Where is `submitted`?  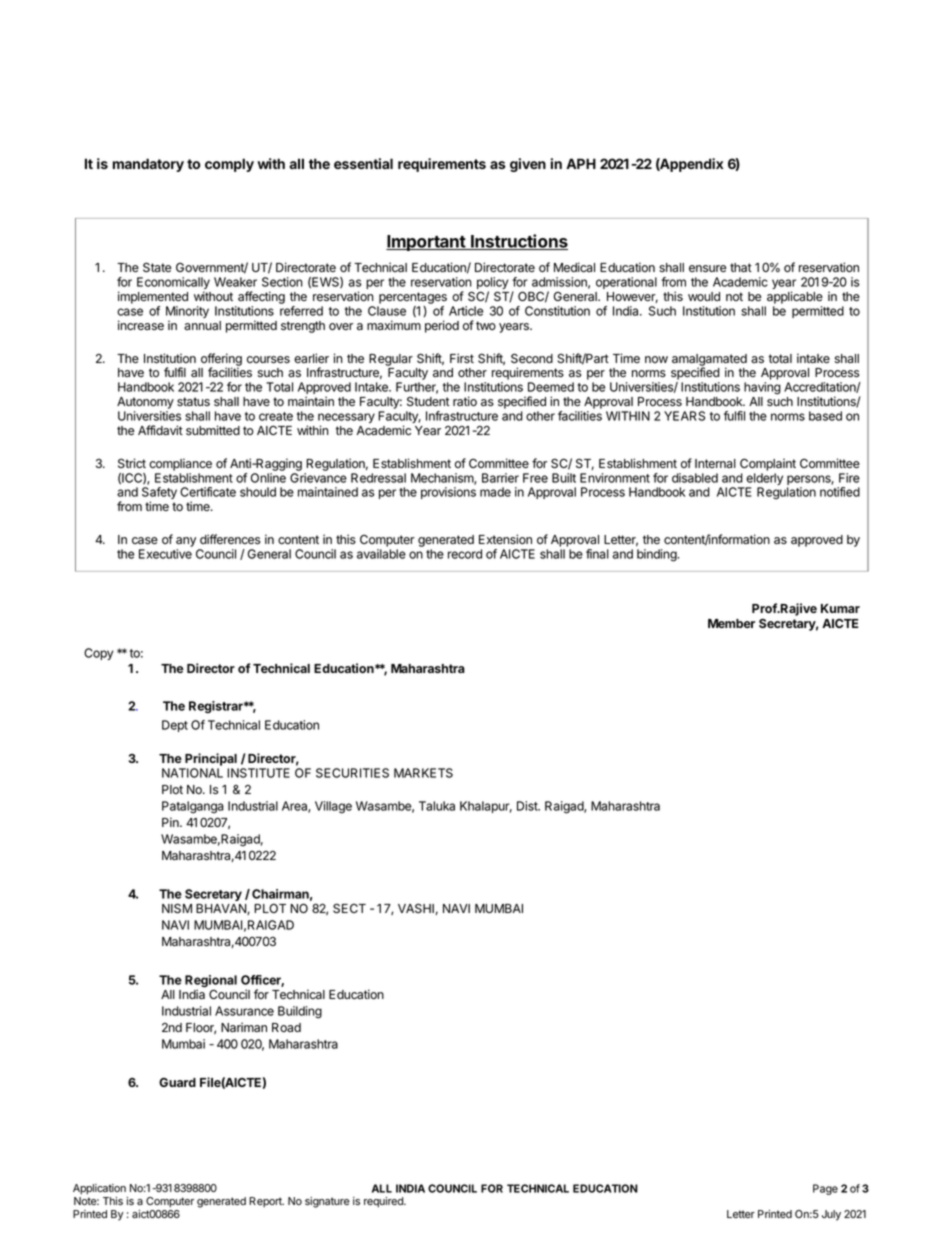 submitted is located at coordinates (213, 430).
